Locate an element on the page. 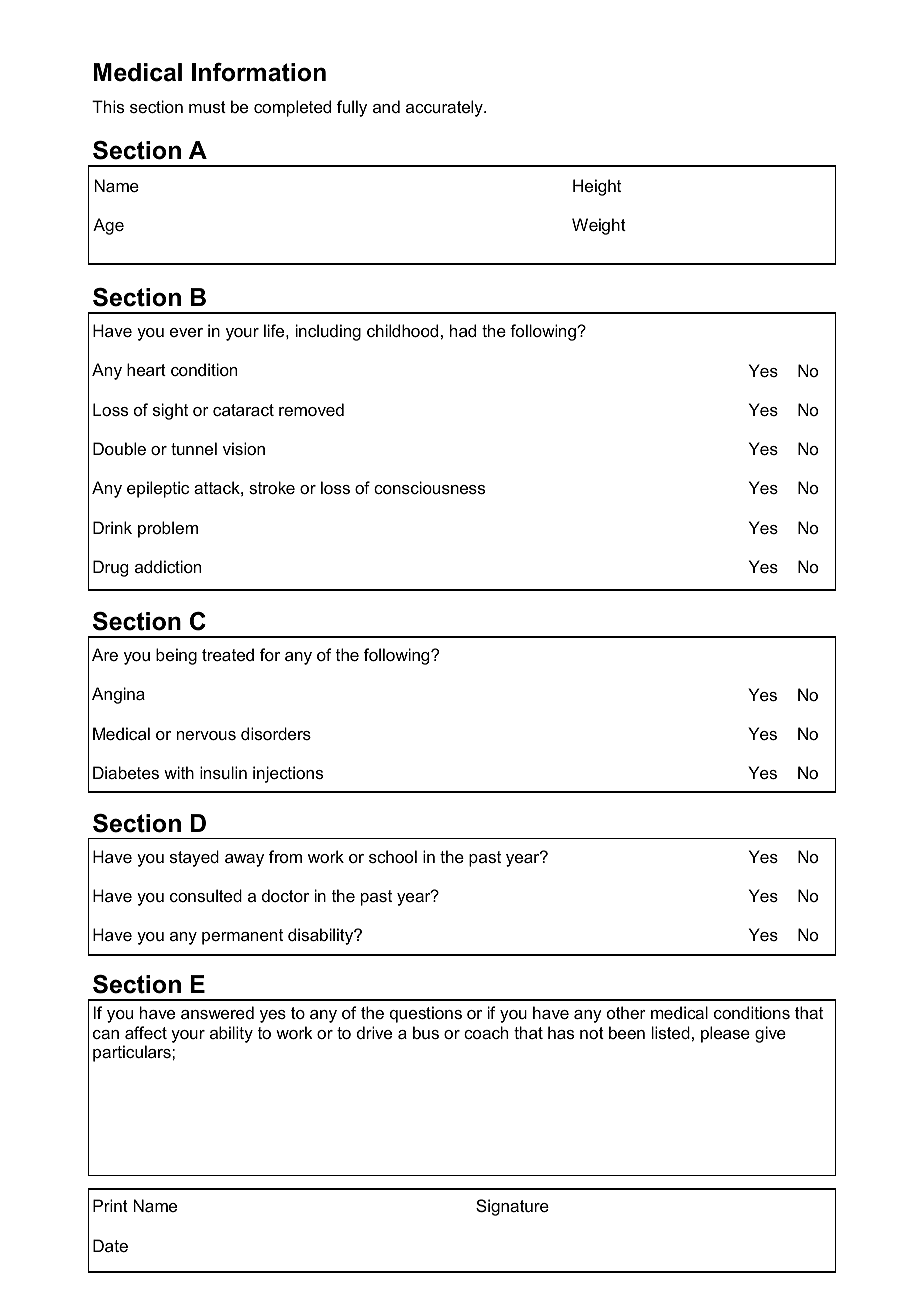  stayed is located at coordinates (194, 858).
